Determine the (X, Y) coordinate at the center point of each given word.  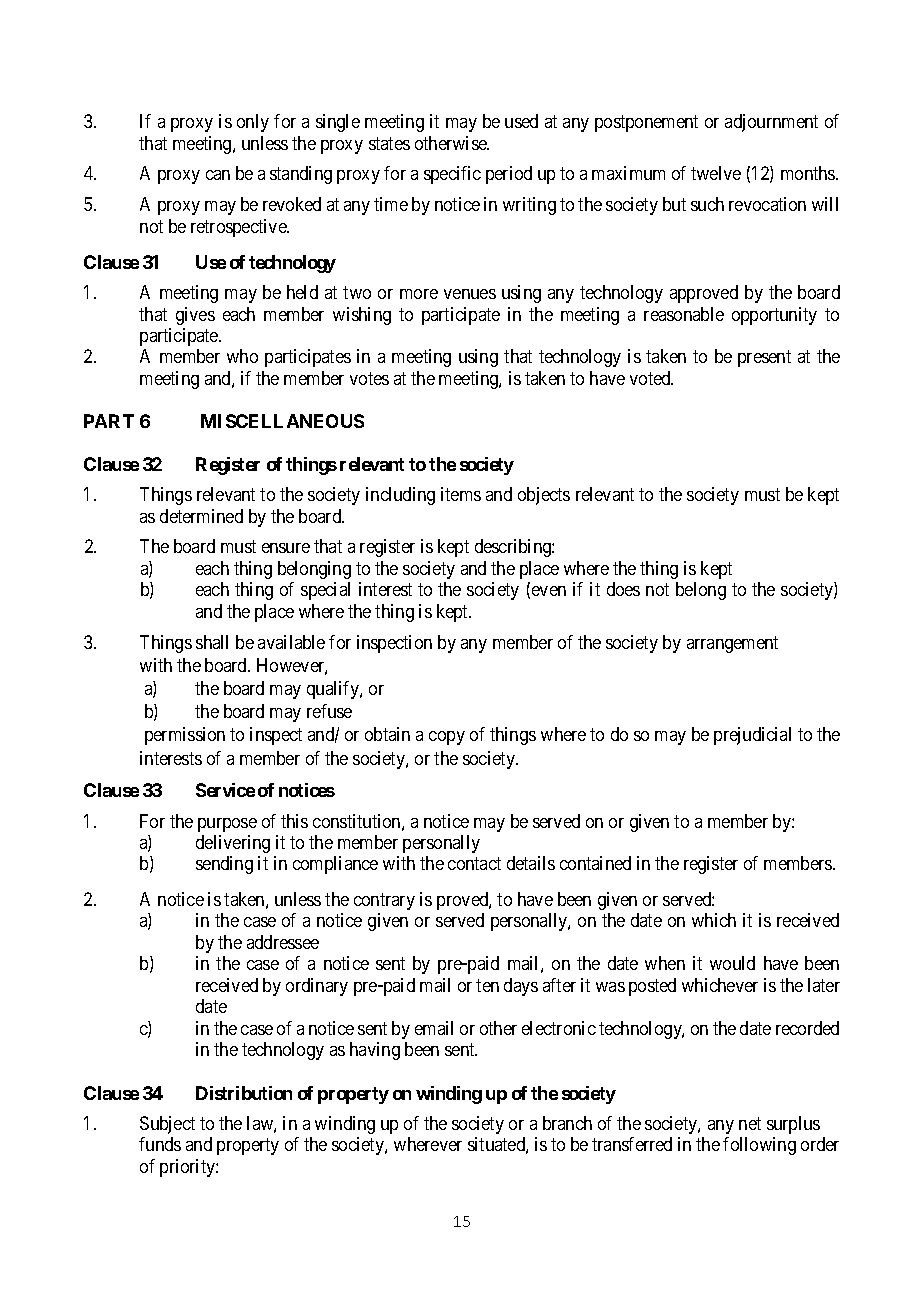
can (218, 175)
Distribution (244, 1093)
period (509, 175)
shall (212, 642)
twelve (716, 173)
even (549, 591)
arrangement (732, 644)
